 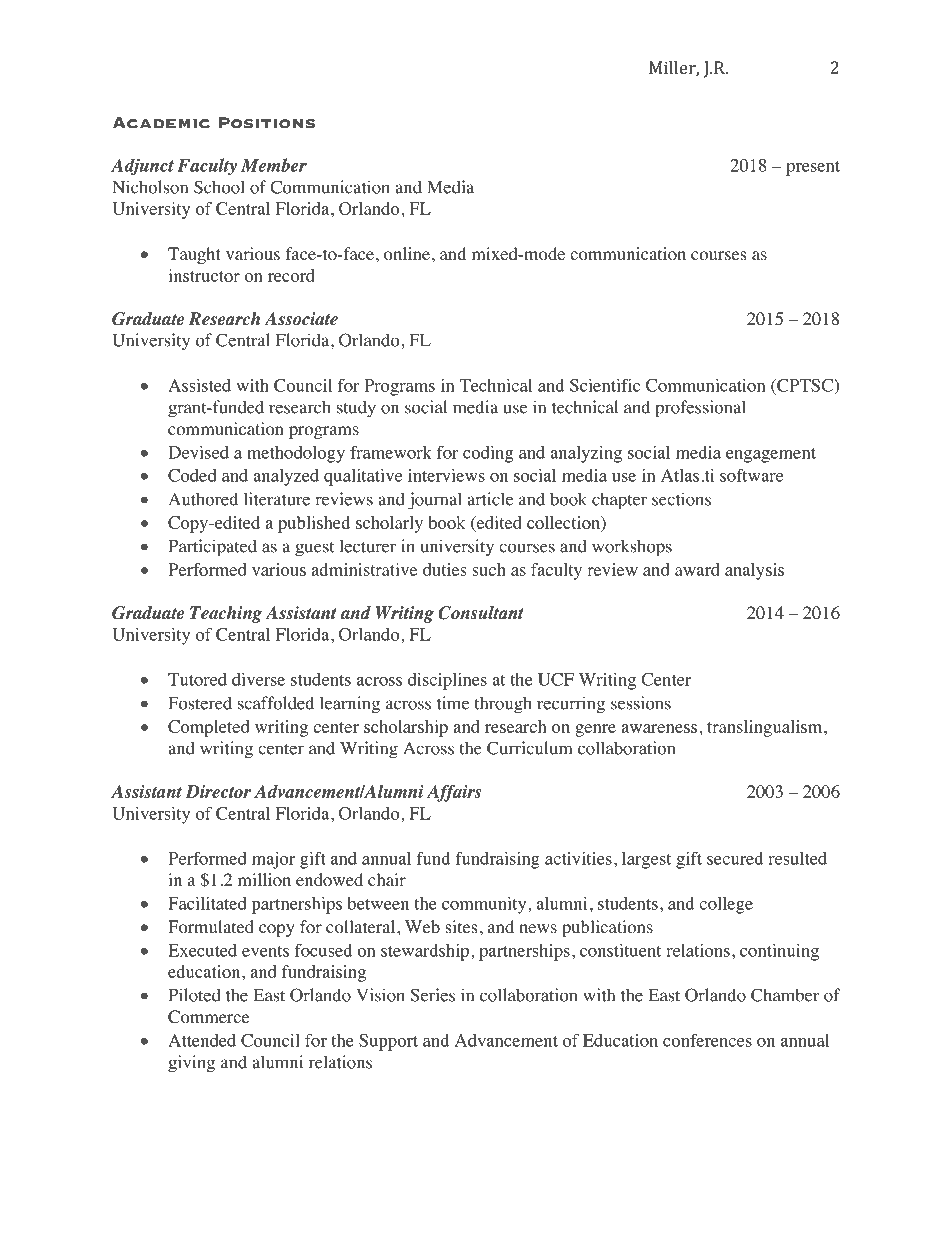 I want to click on Attended, so click(x=202, y=1040).
